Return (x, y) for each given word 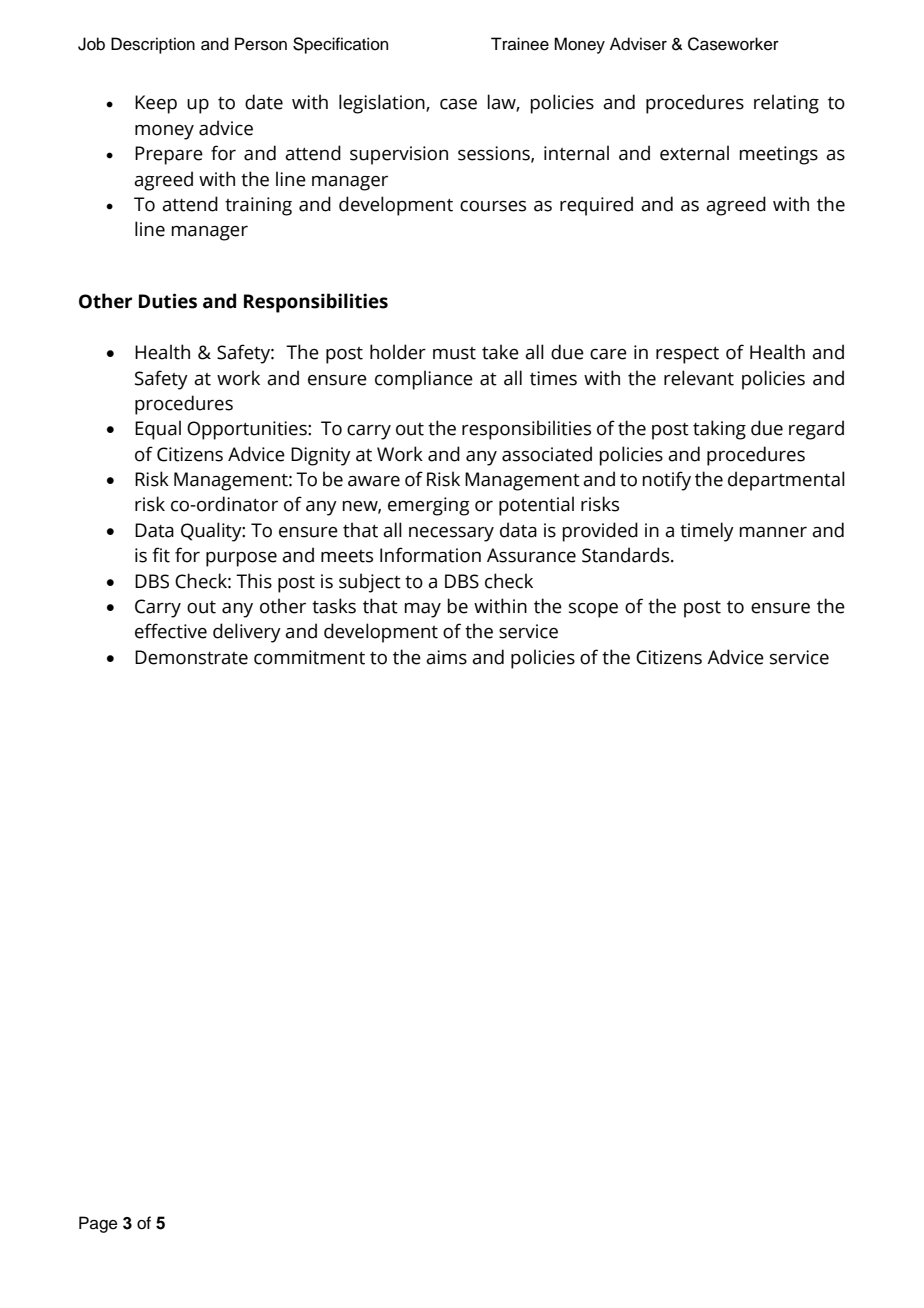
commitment (309, 657)
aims (446, 657)
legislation (383, 104)
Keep (156, 104)
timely (707, 532)
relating (786, 104)
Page (98, 1224)
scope (593, 610)
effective (171, 631)
